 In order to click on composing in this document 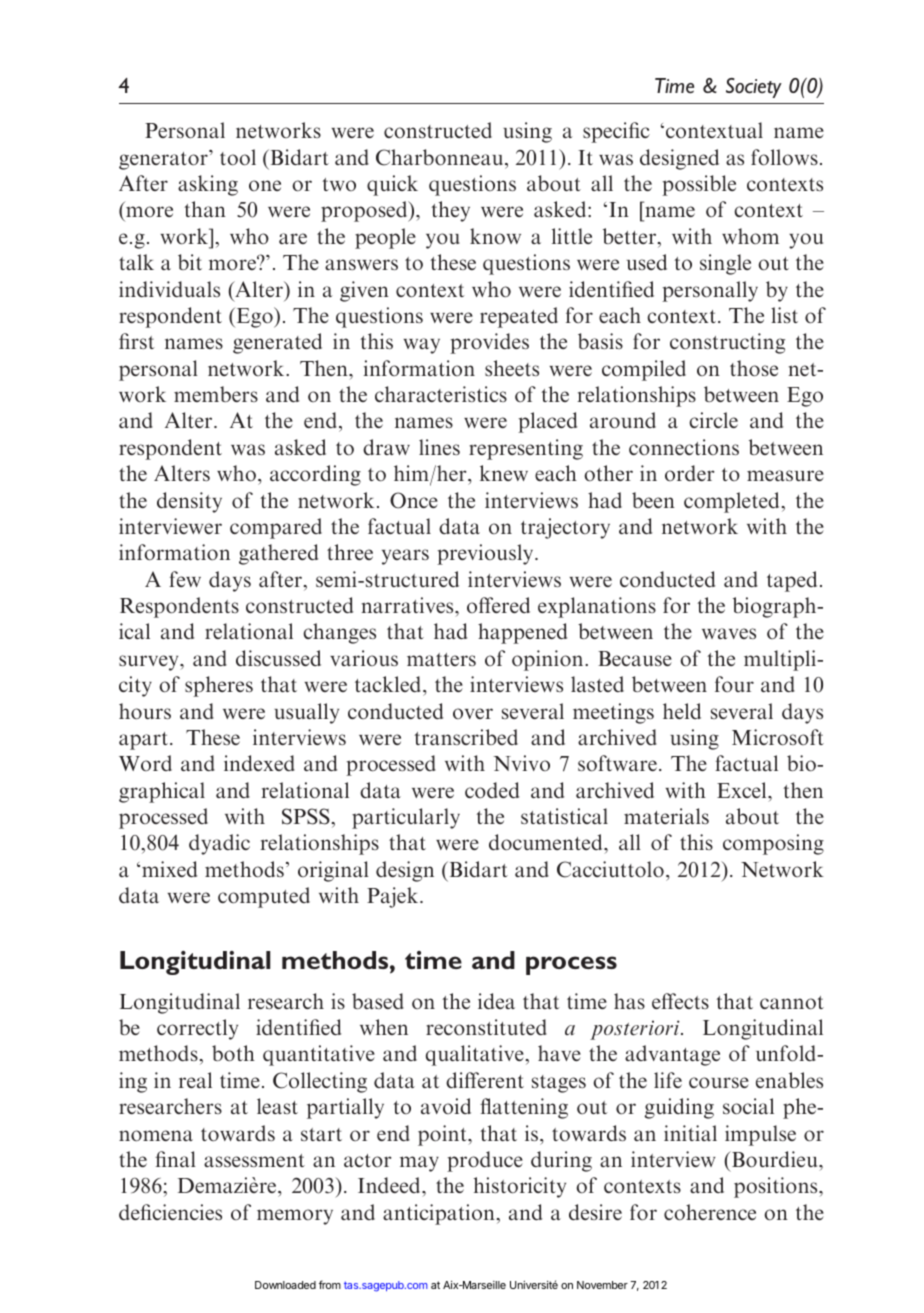, I will do `click(773, 844)`.
